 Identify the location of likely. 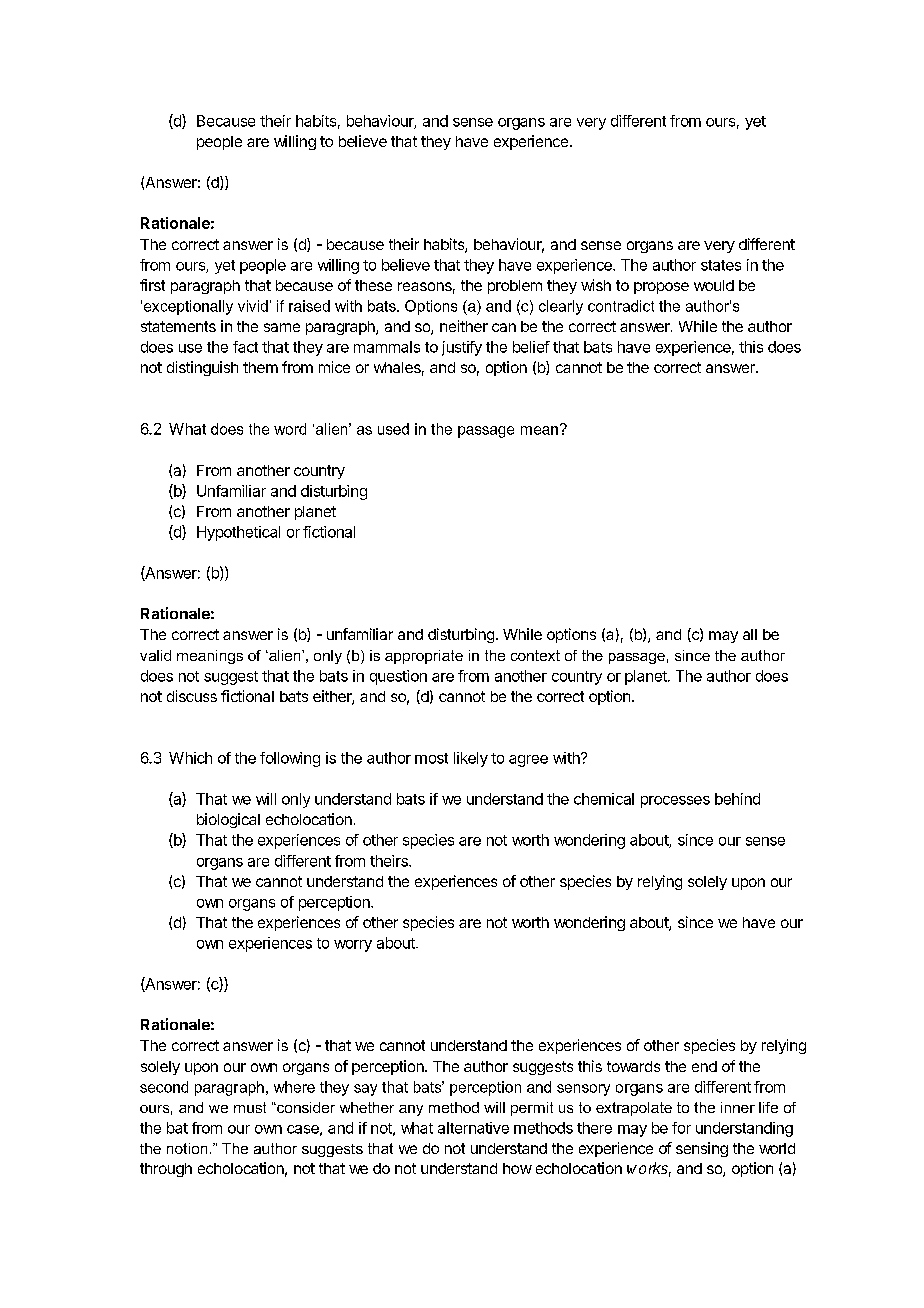
(471, 759).
